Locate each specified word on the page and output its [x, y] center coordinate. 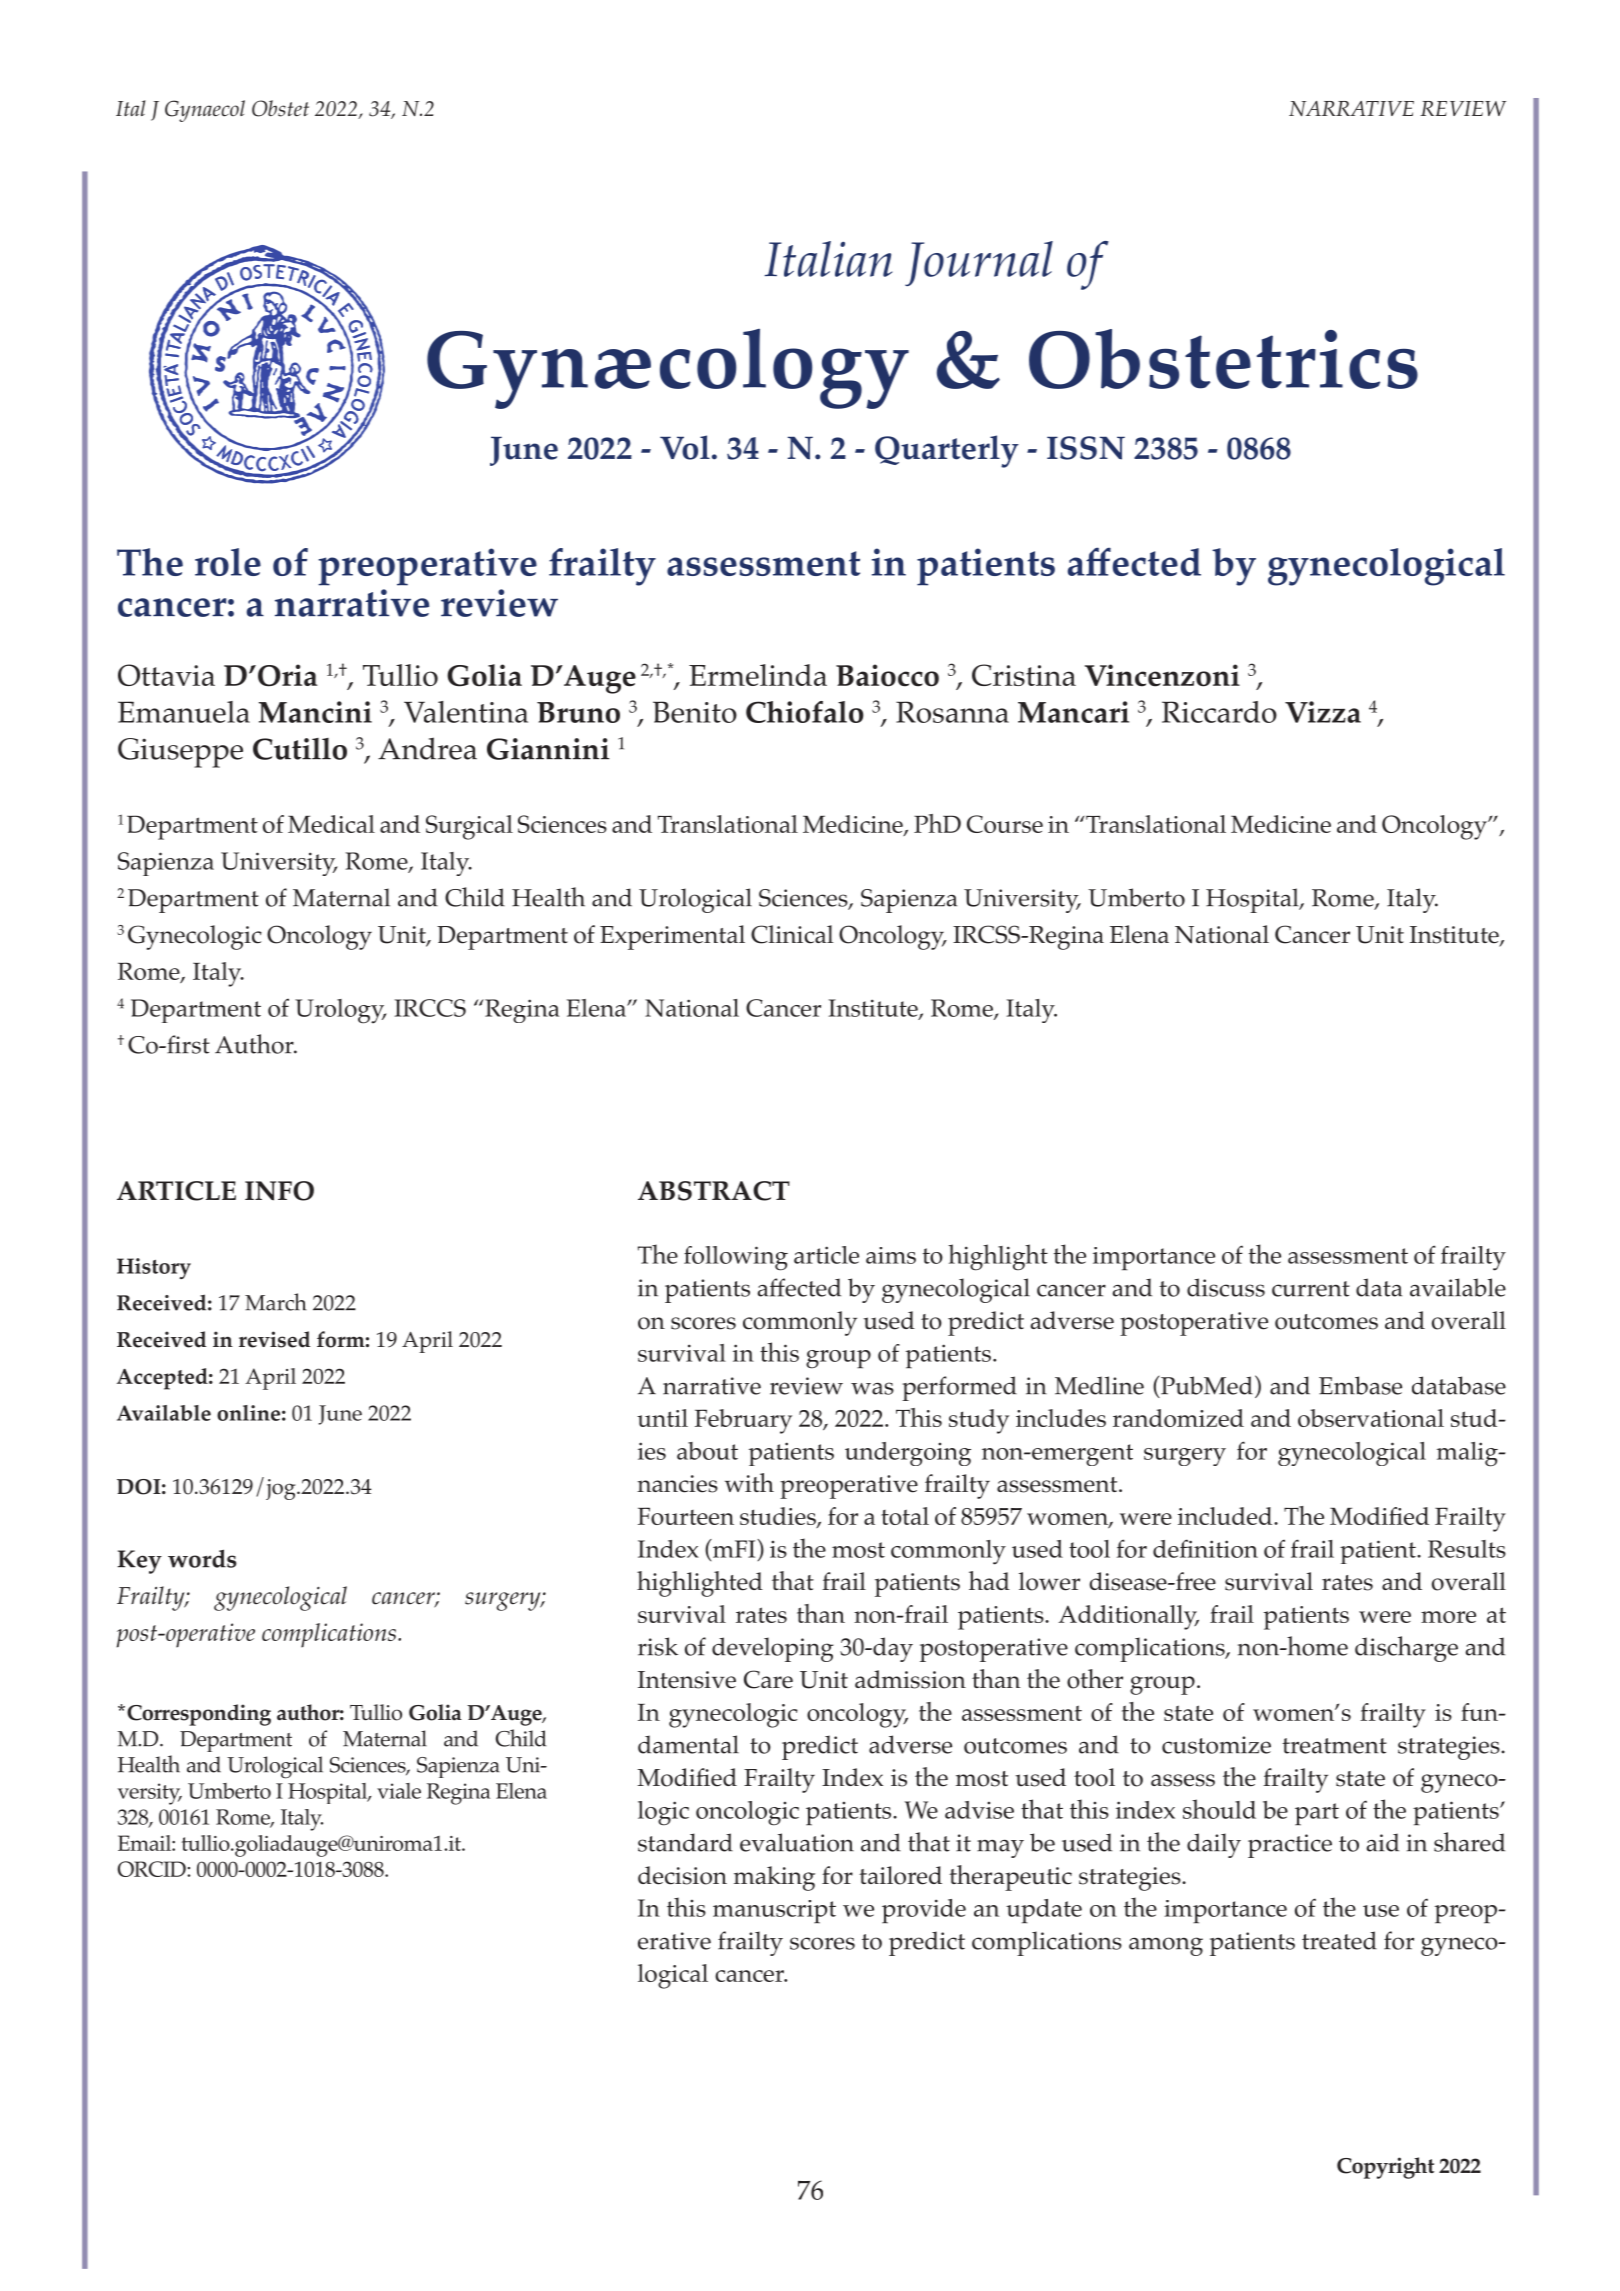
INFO [279, 1191]
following [736, 1258]
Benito [695, 712]
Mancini [315, 712]
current [1311, 1289]
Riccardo [1219, 712]
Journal [979, 263]
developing [772, 1649]
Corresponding [199, 1715]
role [228, 562]
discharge [1406, 1649]
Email [145, 1843]
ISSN [1086, 448]
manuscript [774, 1912]
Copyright [1385, 2168]
